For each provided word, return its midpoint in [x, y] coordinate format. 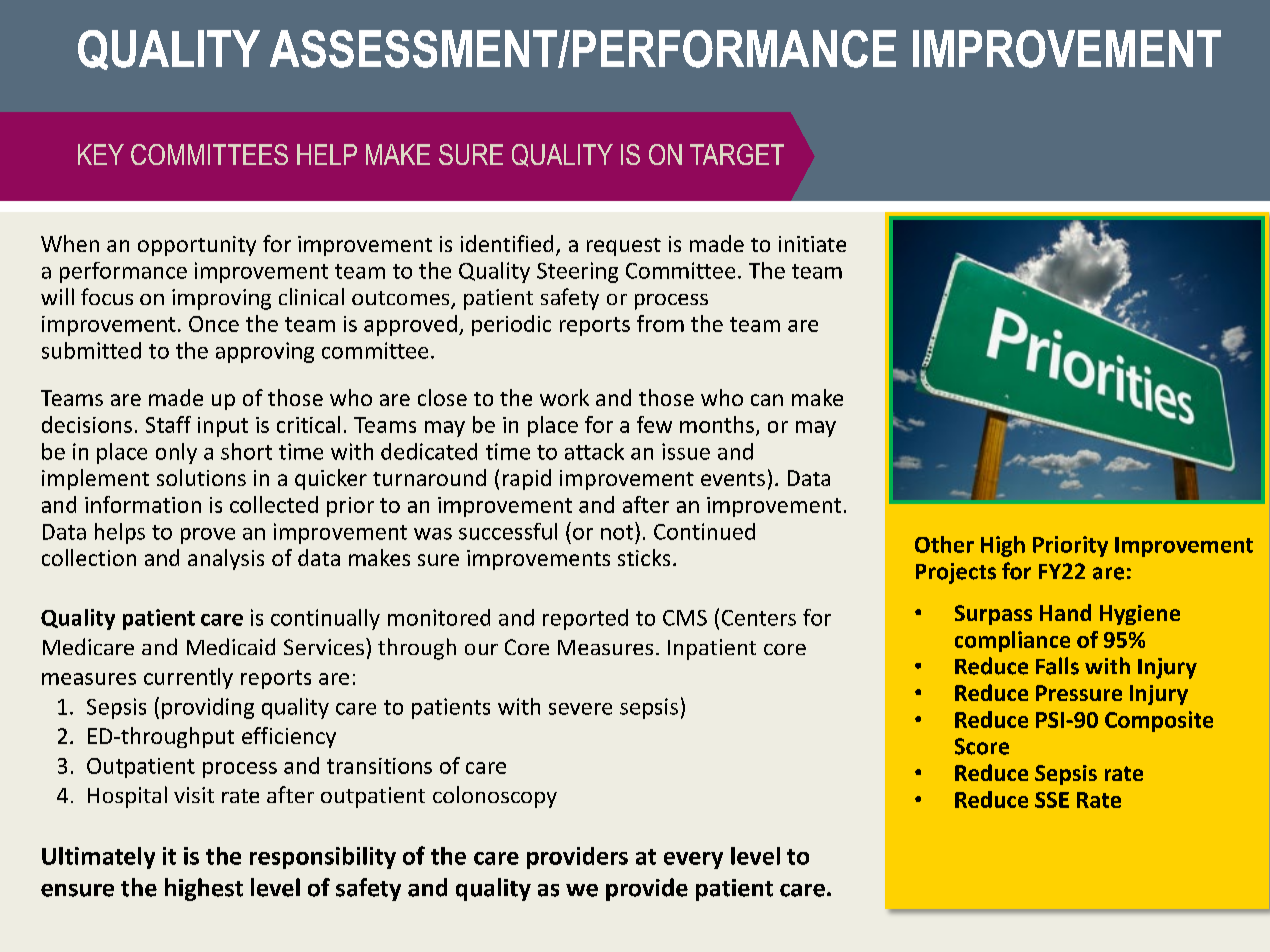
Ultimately [98, 858]
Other [944, 544]
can [767, 400]
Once [214, 324]
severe [580, 709]
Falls [1057, 666]
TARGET [737, 154]
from [660, 323]
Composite [1159, 721]
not [617, 532]
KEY [101, 154]
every [693, 860]
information [143, 504]
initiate [812, 244]
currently [188, 678]
